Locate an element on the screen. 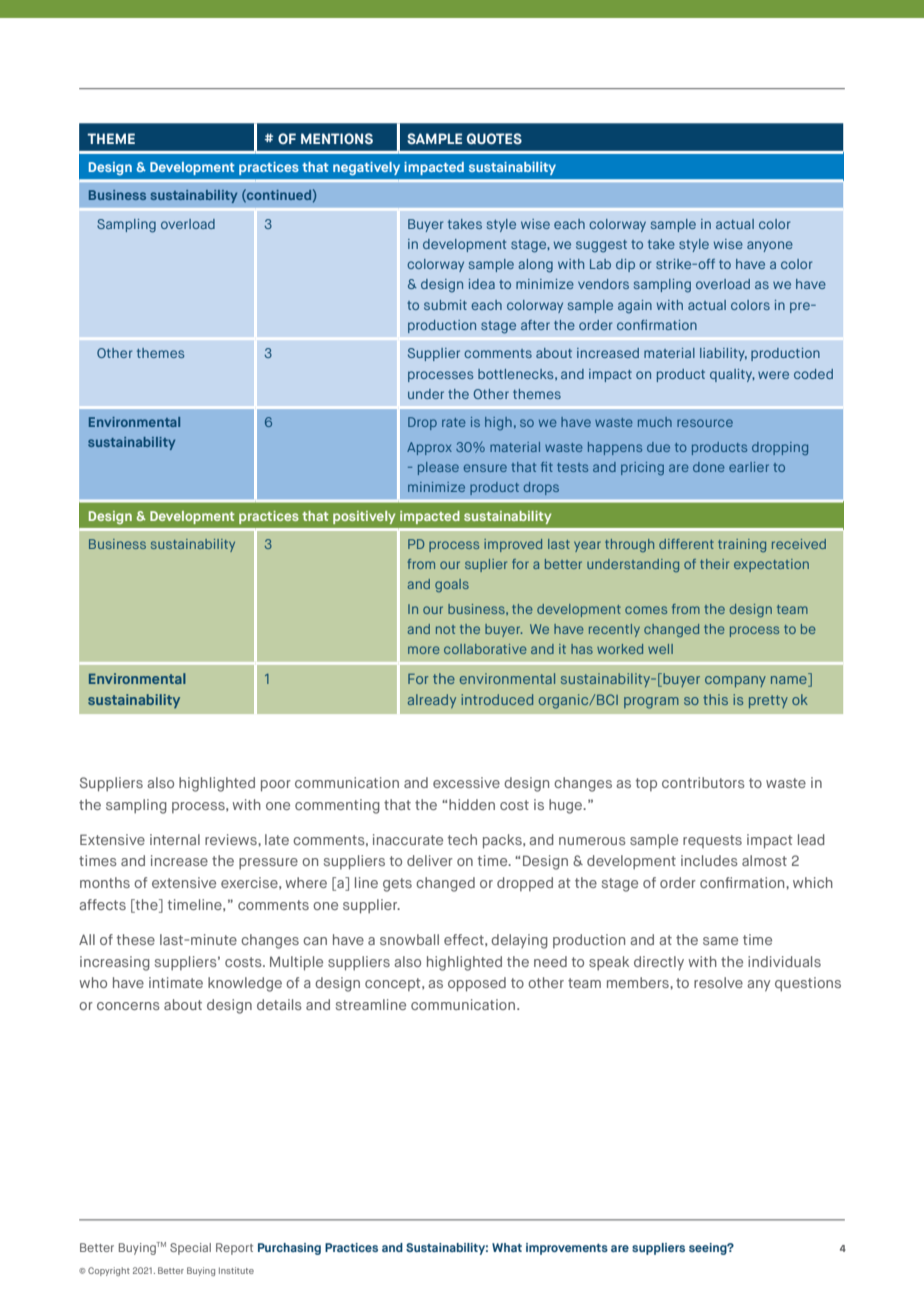 The height and width of the screenshot is (1308, 924). MENTIONS is located at coordinates (337, 138).
